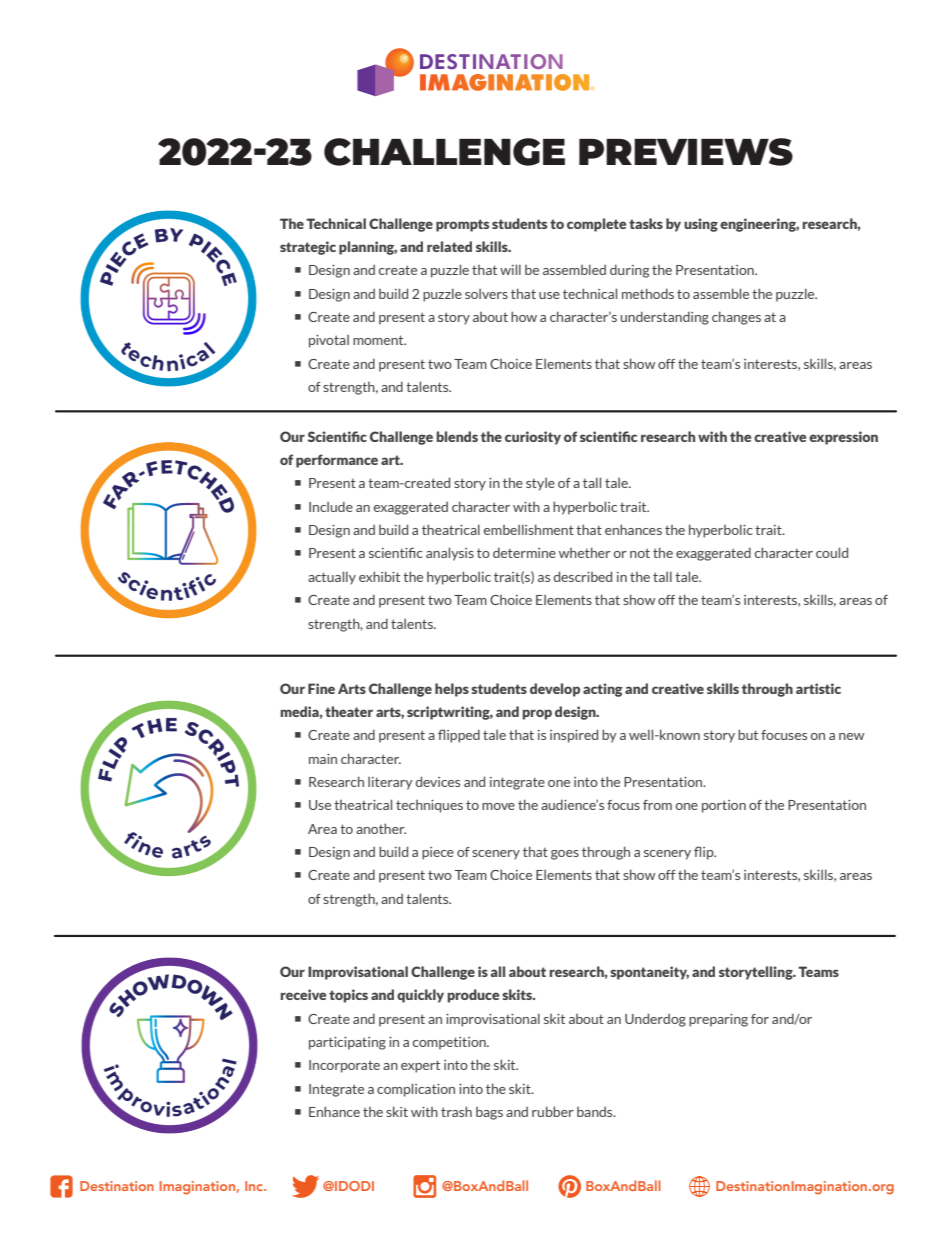 The height and width of the document is (1233, 952). I want to click on literary, so click(390, 783).
